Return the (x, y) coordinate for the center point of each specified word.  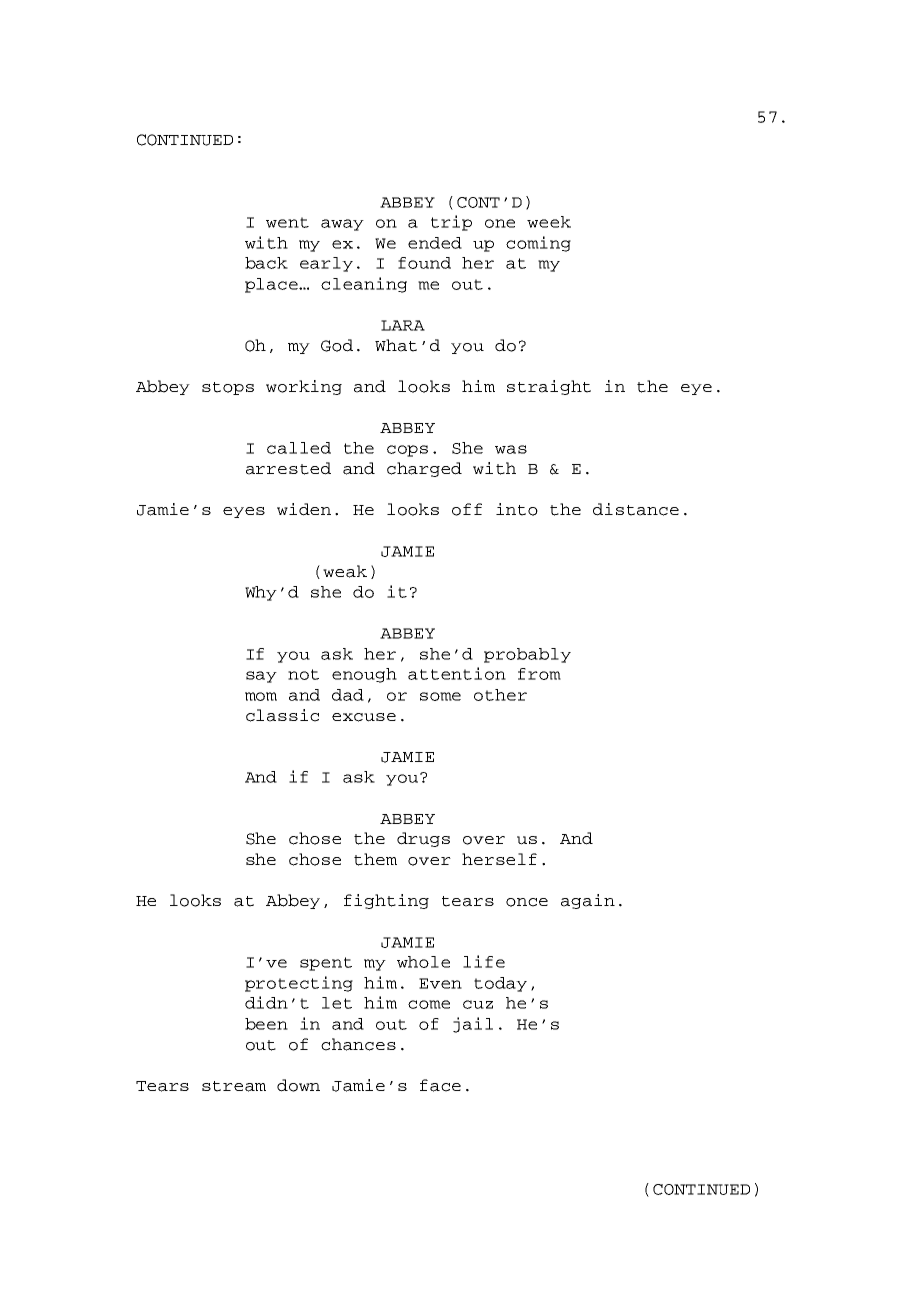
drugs (423, 839)
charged (424, 469)
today (500, 984)
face (440, 1085)
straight (549, 387)
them (375, 859)
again (588, 901)
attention (457, 673)
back (266, 263)
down (298, 1085)
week (549, 222)
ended (435, 243)
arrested (288, 468)
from (539, 674)
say (261, 677)
